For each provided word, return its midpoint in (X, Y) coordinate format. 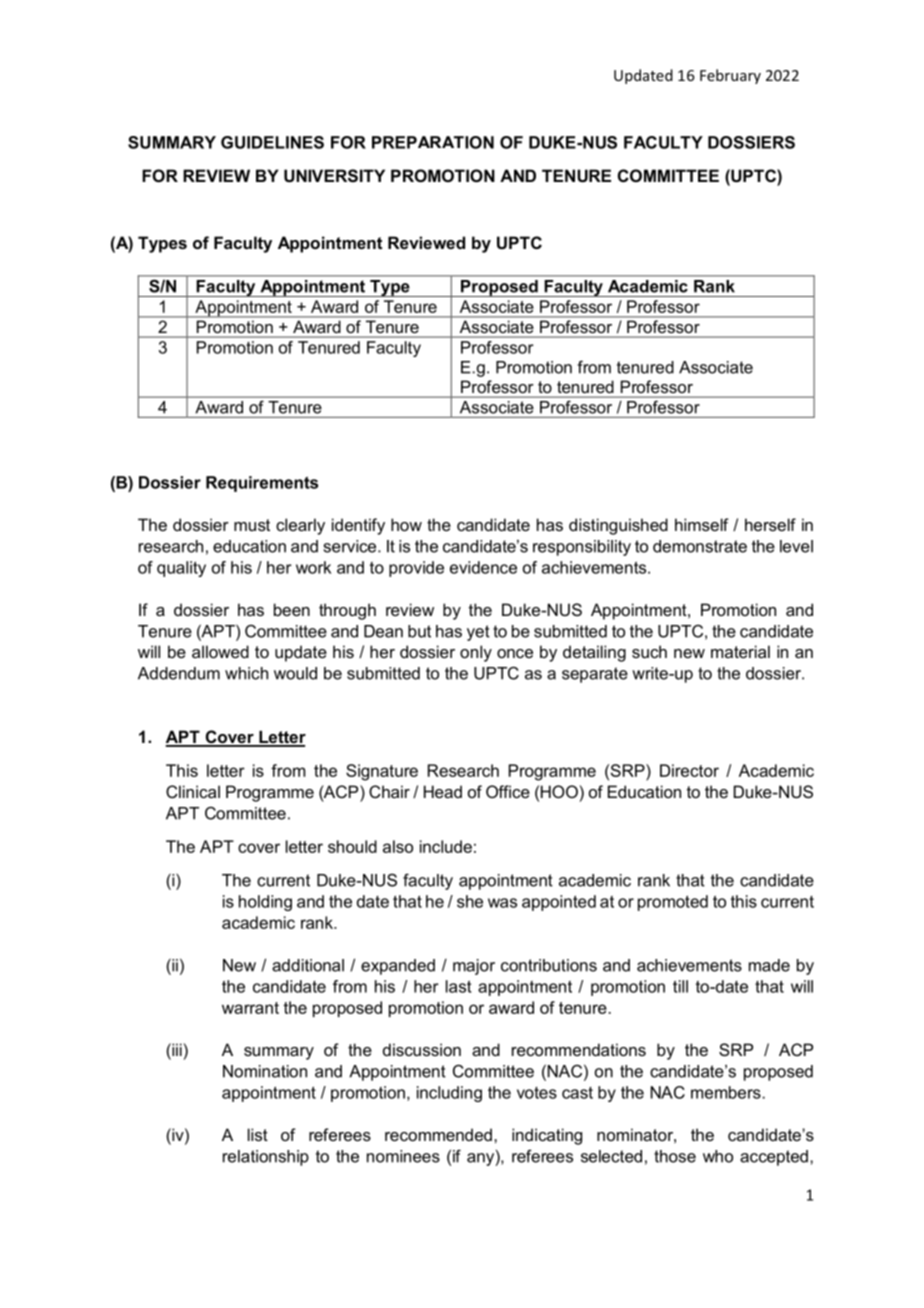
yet (478, 633)
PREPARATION (433, 142)
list (258, 1134)
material (740, 651)
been (292, 609)
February (730, 76)
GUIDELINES (272, 142)
